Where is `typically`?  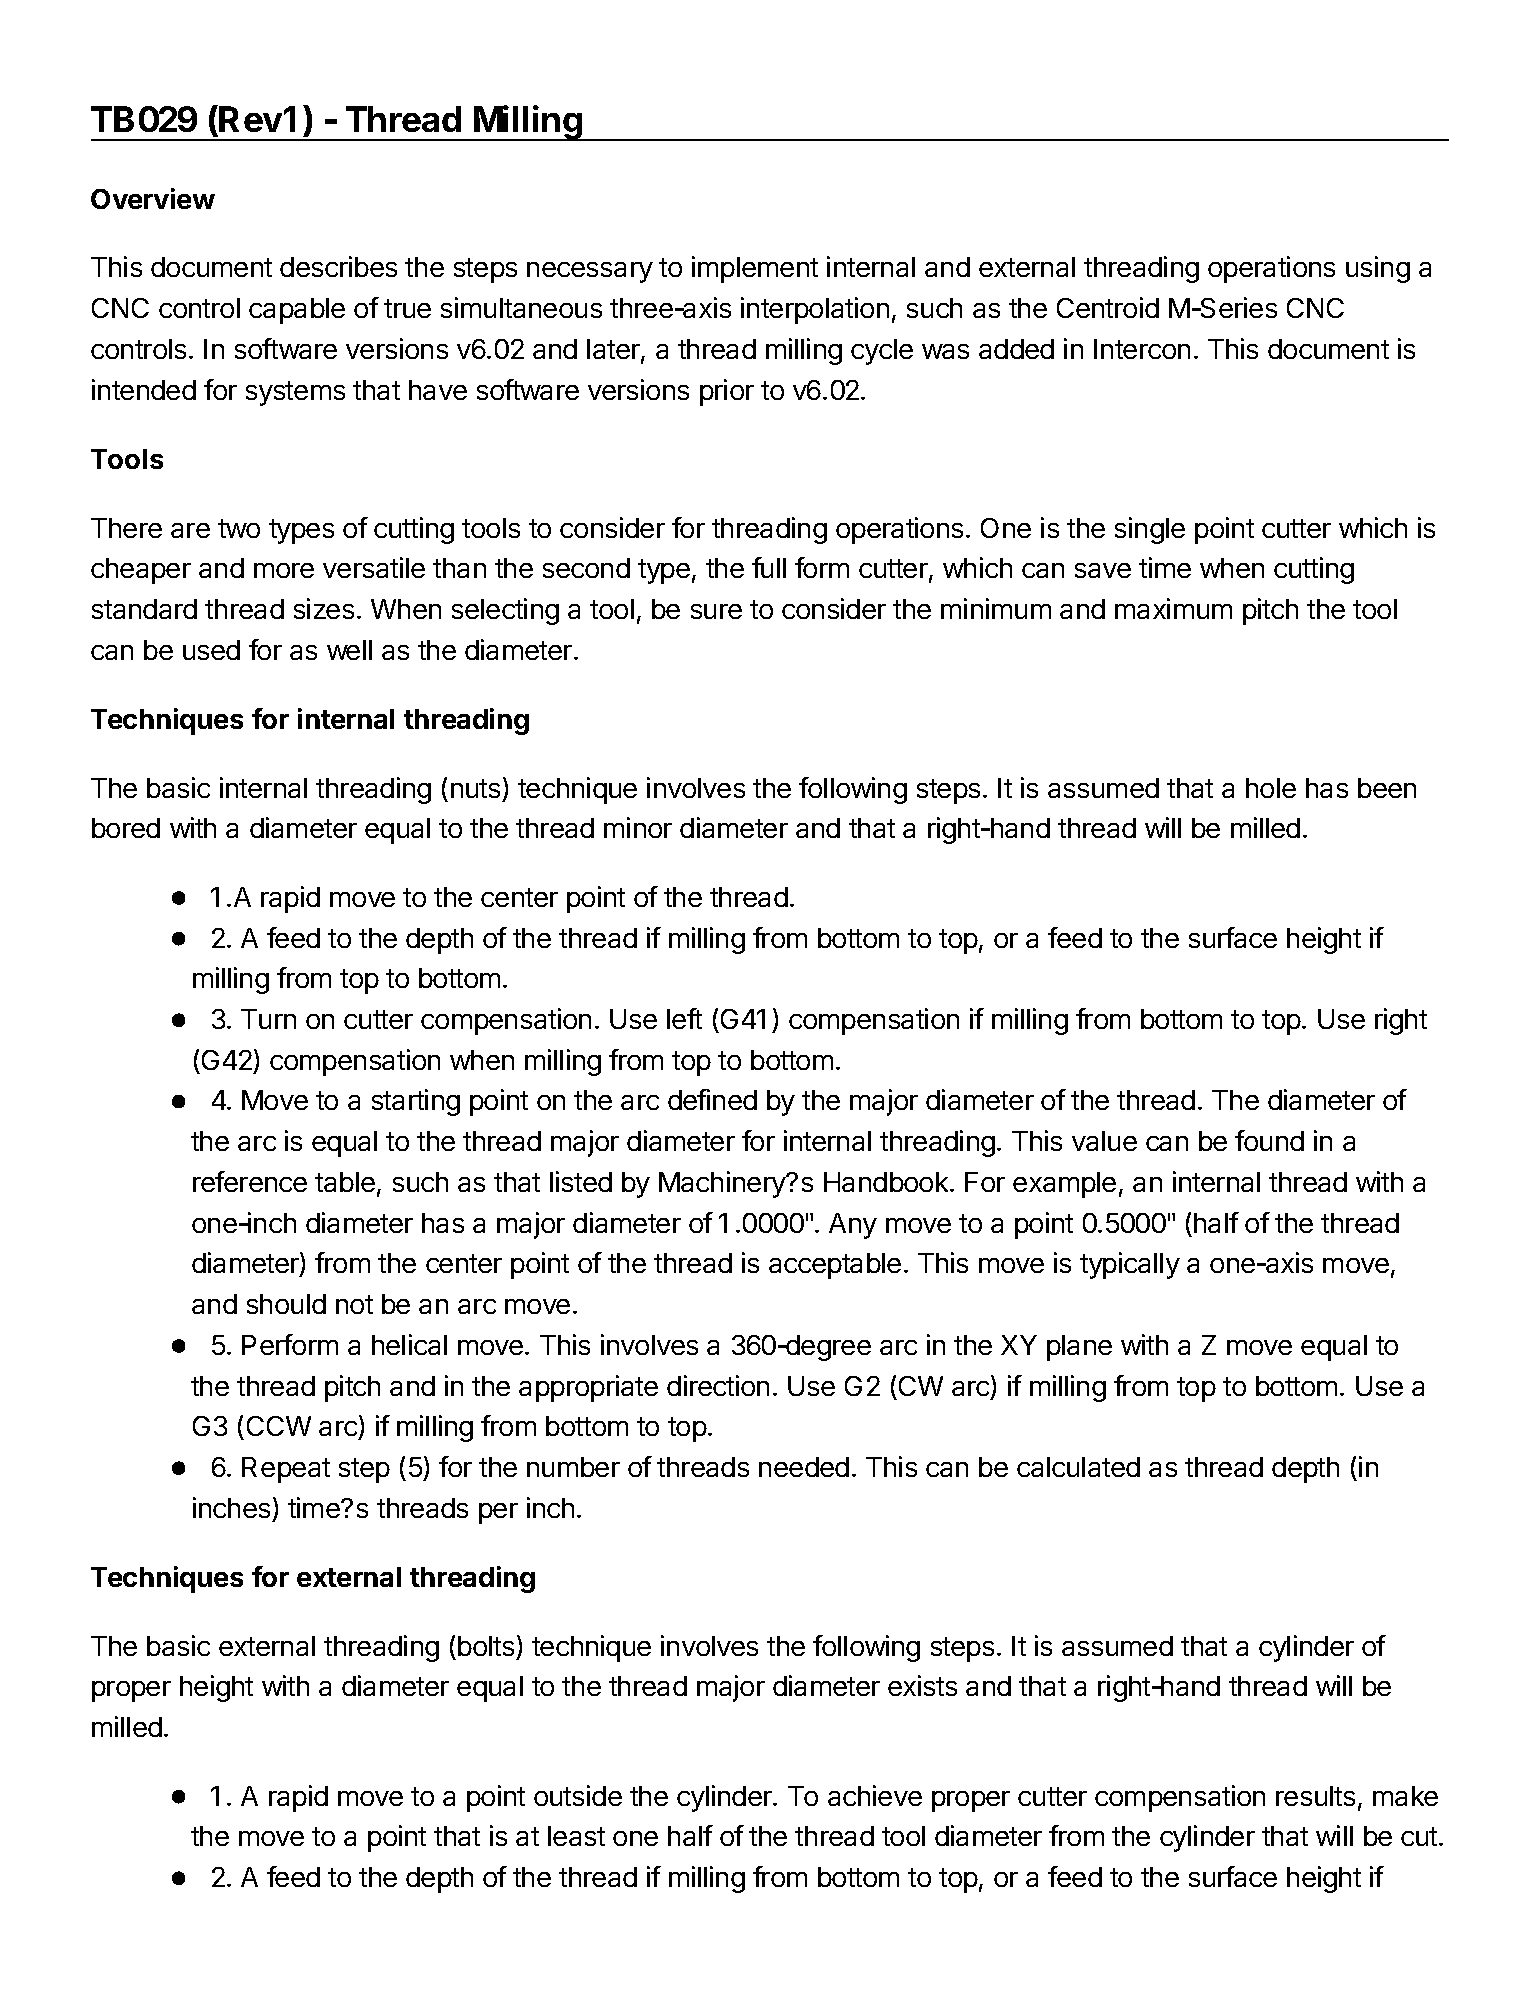 typically is located at coordinates (1130, 1265).
